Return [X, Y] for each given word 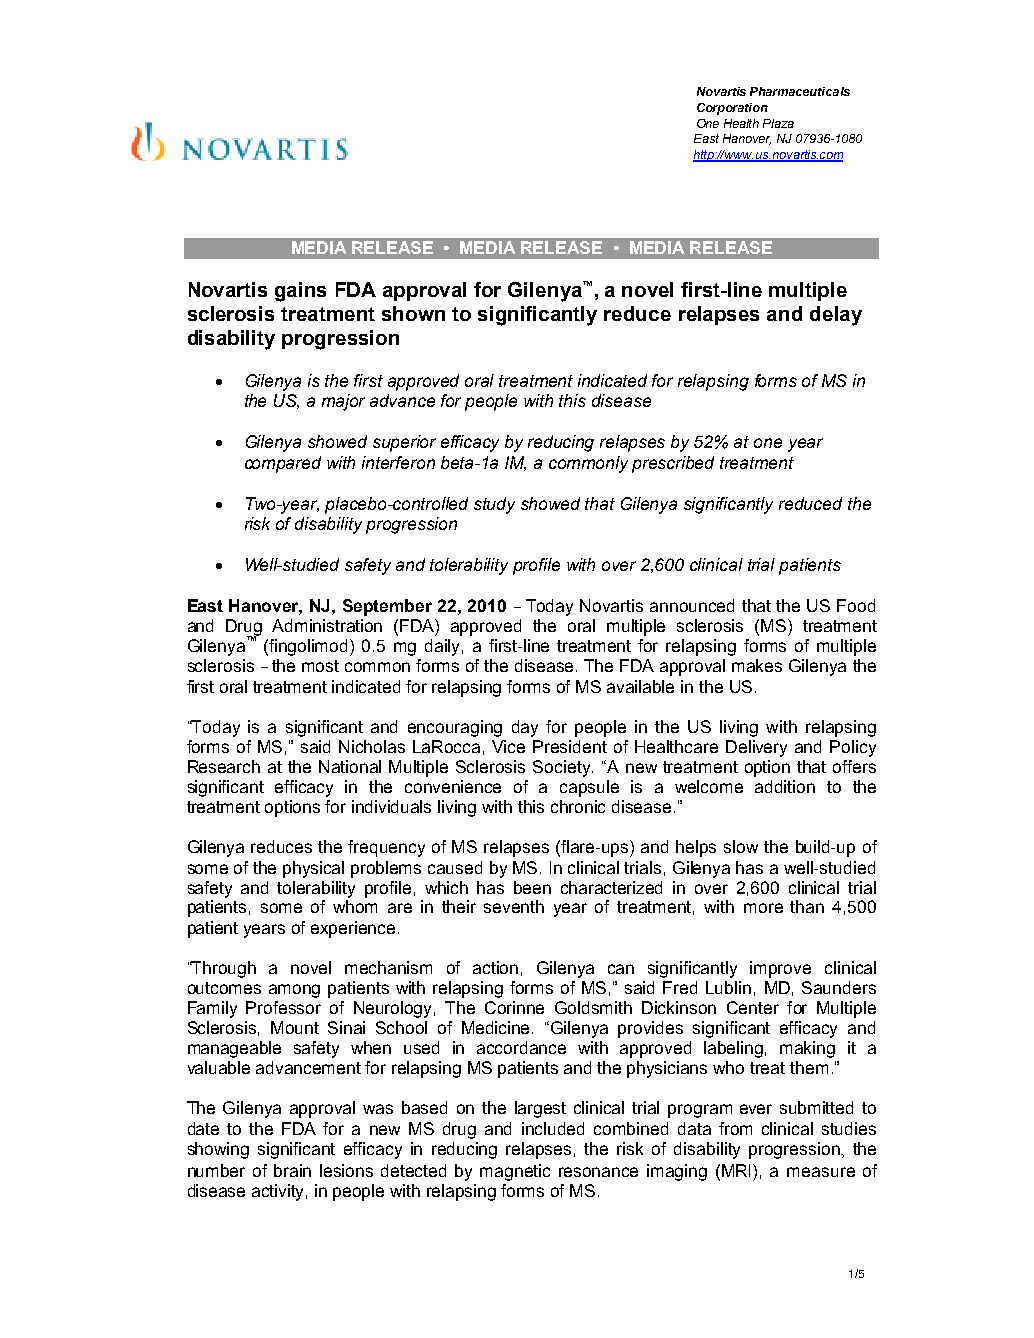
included [553, 1128]
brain [292, 1170]
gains [300, 292]
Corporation [732, 109]
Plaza [778, 123]
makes [757, 665]
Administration [327, 625]
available [640, 686]
